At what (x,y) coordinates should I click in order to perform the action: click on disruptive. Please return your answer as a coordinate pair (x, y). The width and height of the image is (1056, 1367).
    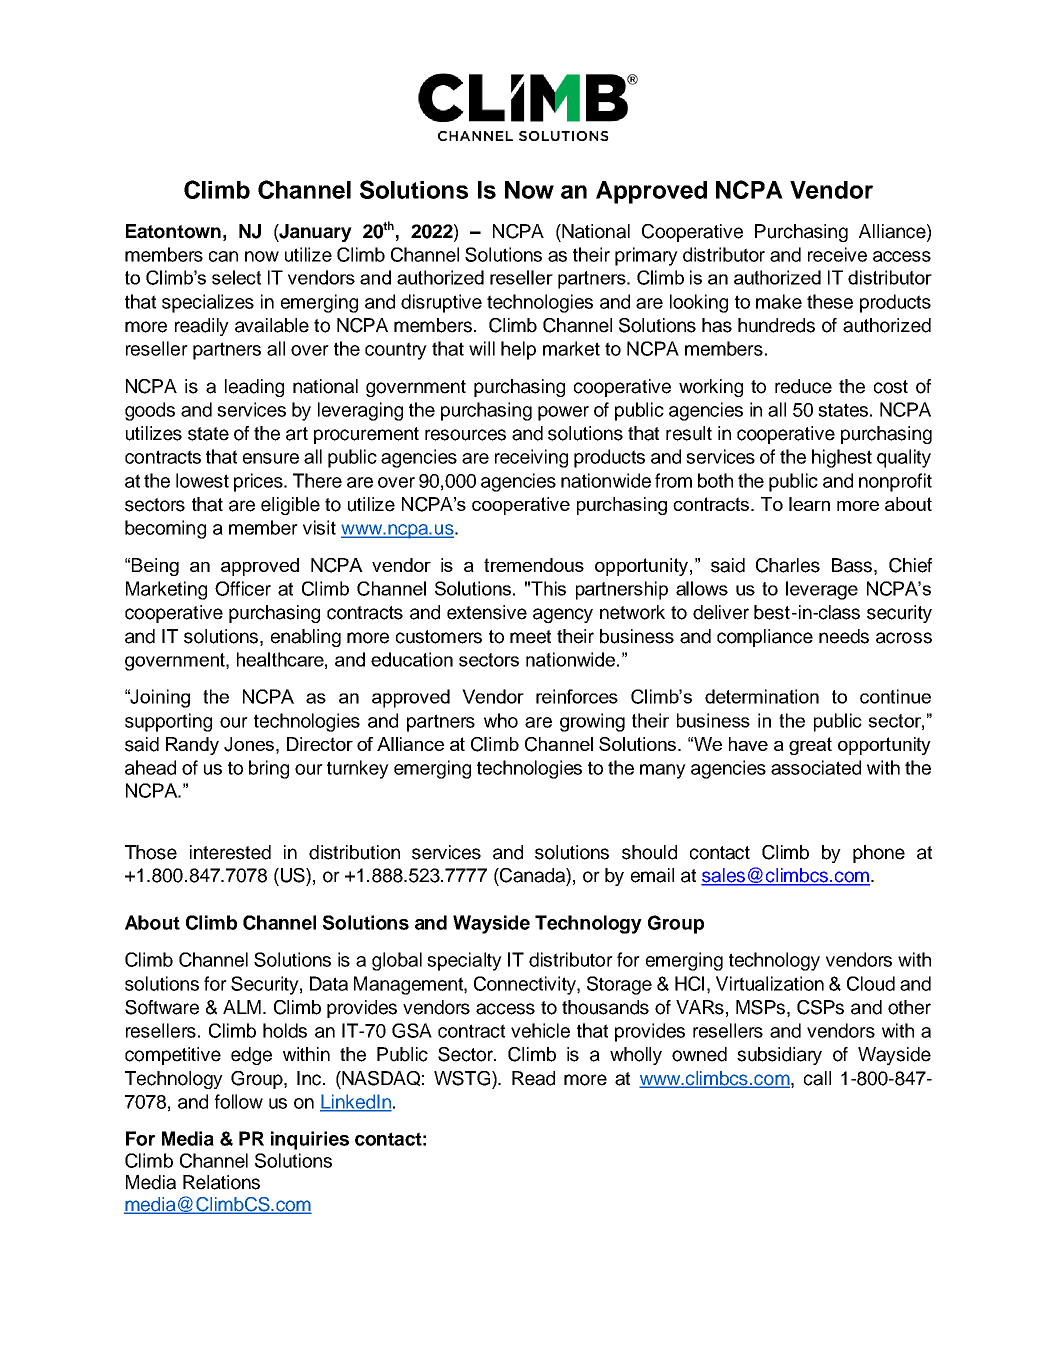
    Looking at the image, I should click on (441, 303).
